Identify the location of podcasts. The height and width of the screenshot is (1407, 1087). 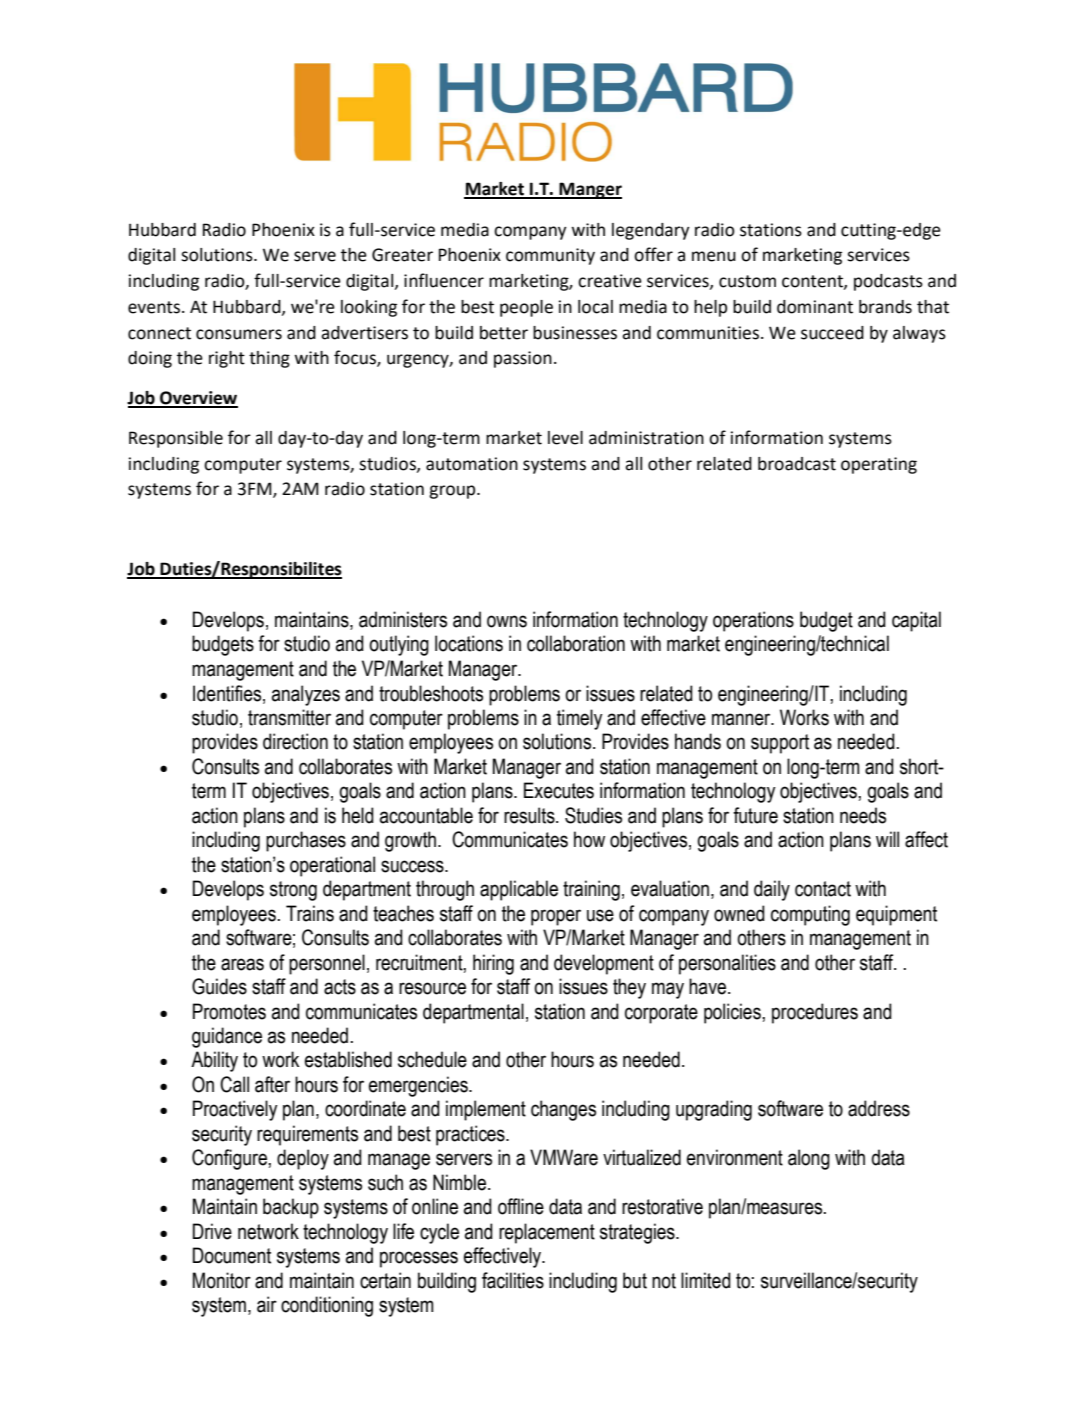
(888, 282).
